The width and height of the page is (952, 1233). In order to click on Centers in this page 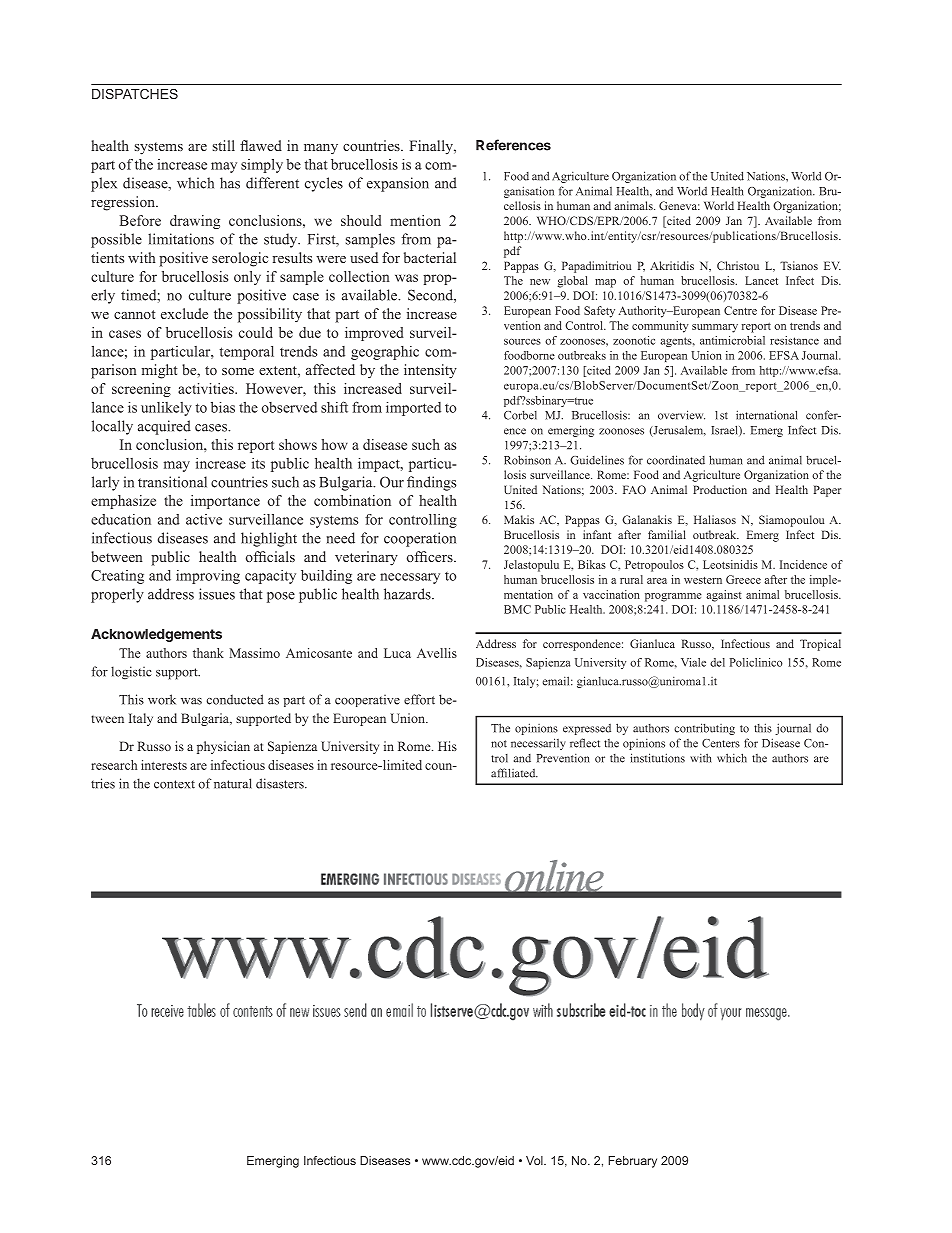, I will do `click(721, 743)`.
